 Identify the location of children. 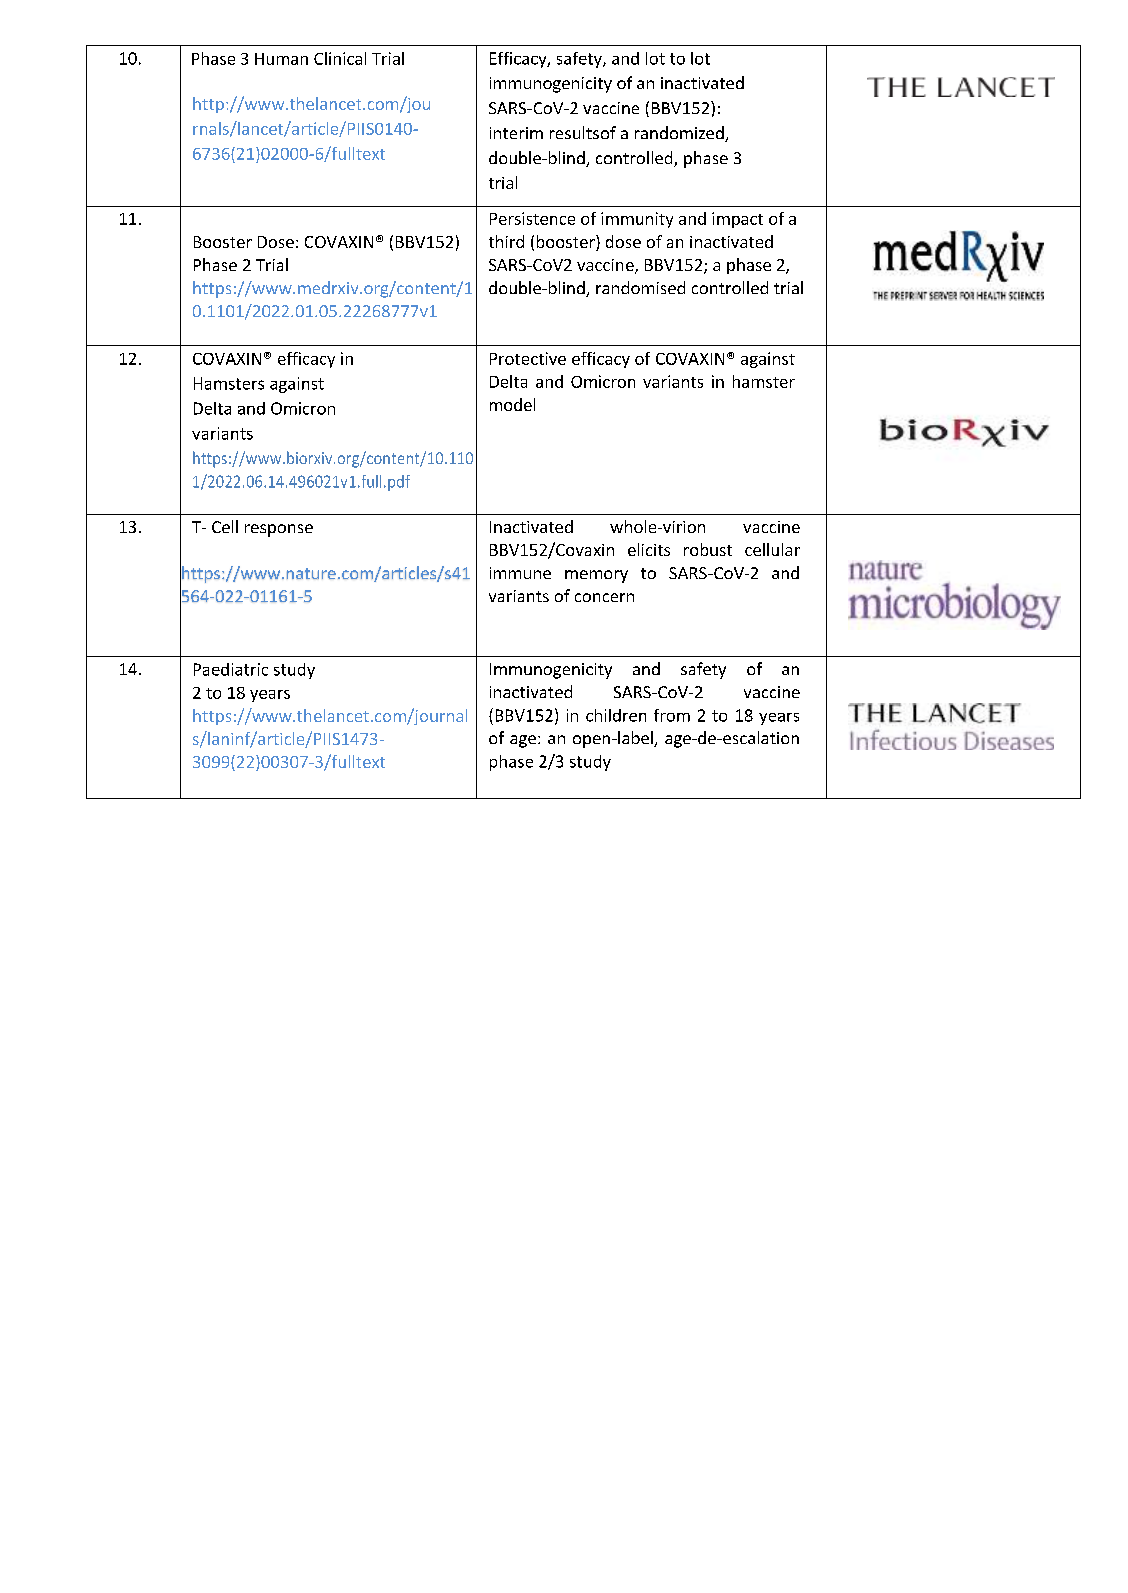
(616, 715).
